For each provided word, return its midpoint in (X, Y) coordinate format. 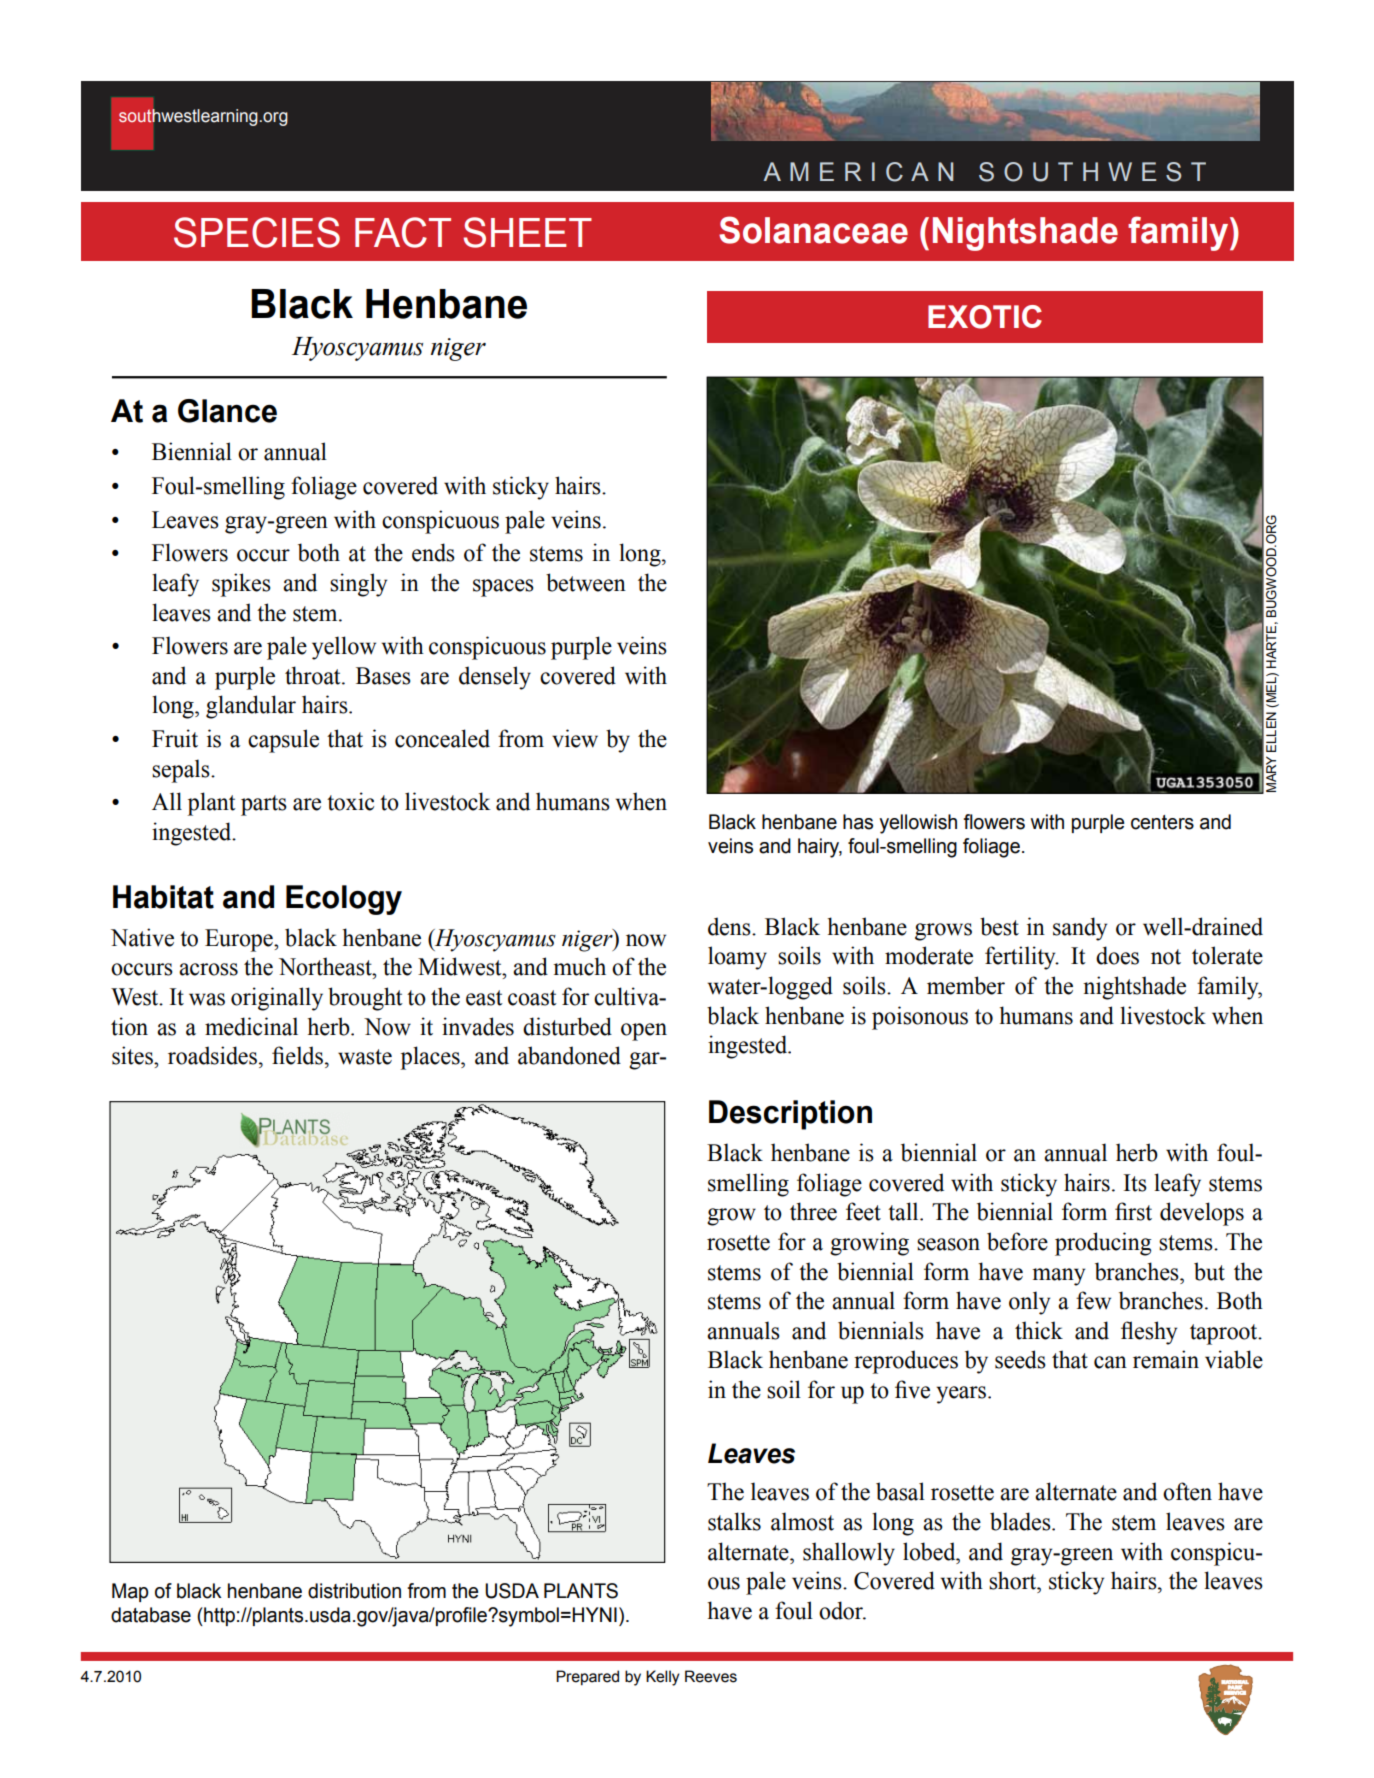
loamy (737, 958)
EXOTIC (985, 317)
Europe (240, 940)
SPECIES (257, 232)
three (813, 1211)
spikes (241, 585)
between (586, 582)
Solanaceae (813, 230)
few (1093, 1300)
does (1117, 955)
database (151, 1615)
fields (297, 1055)
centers (1162, 822)
